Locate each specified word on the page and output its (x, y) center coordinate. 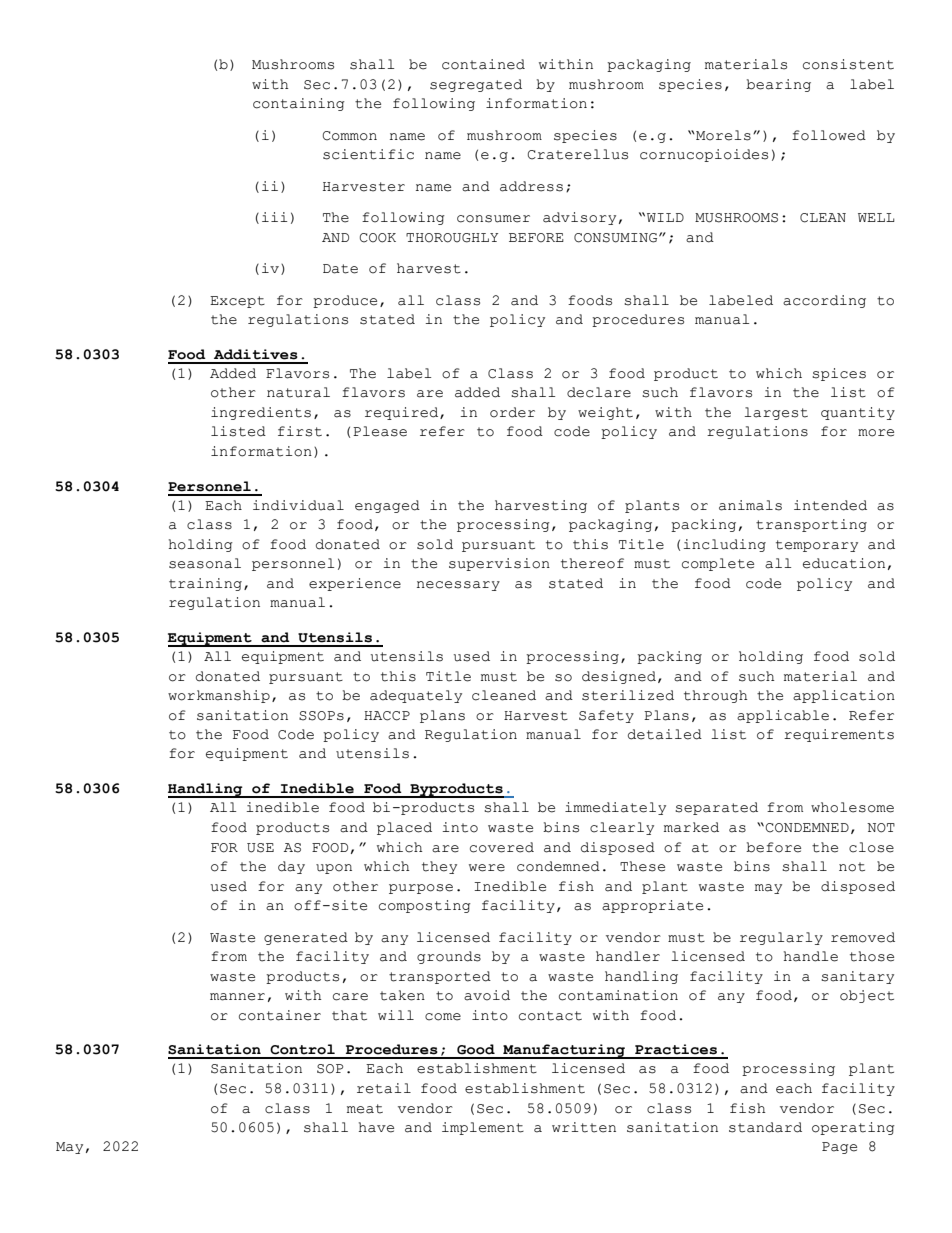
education (844, 563)
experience (355, 584)
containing (299, 104)
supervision (499, 564)
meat (365, 1109)
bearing (778, 85)
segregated (476, 85)
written (584, 1127)
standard (765, 1127)
